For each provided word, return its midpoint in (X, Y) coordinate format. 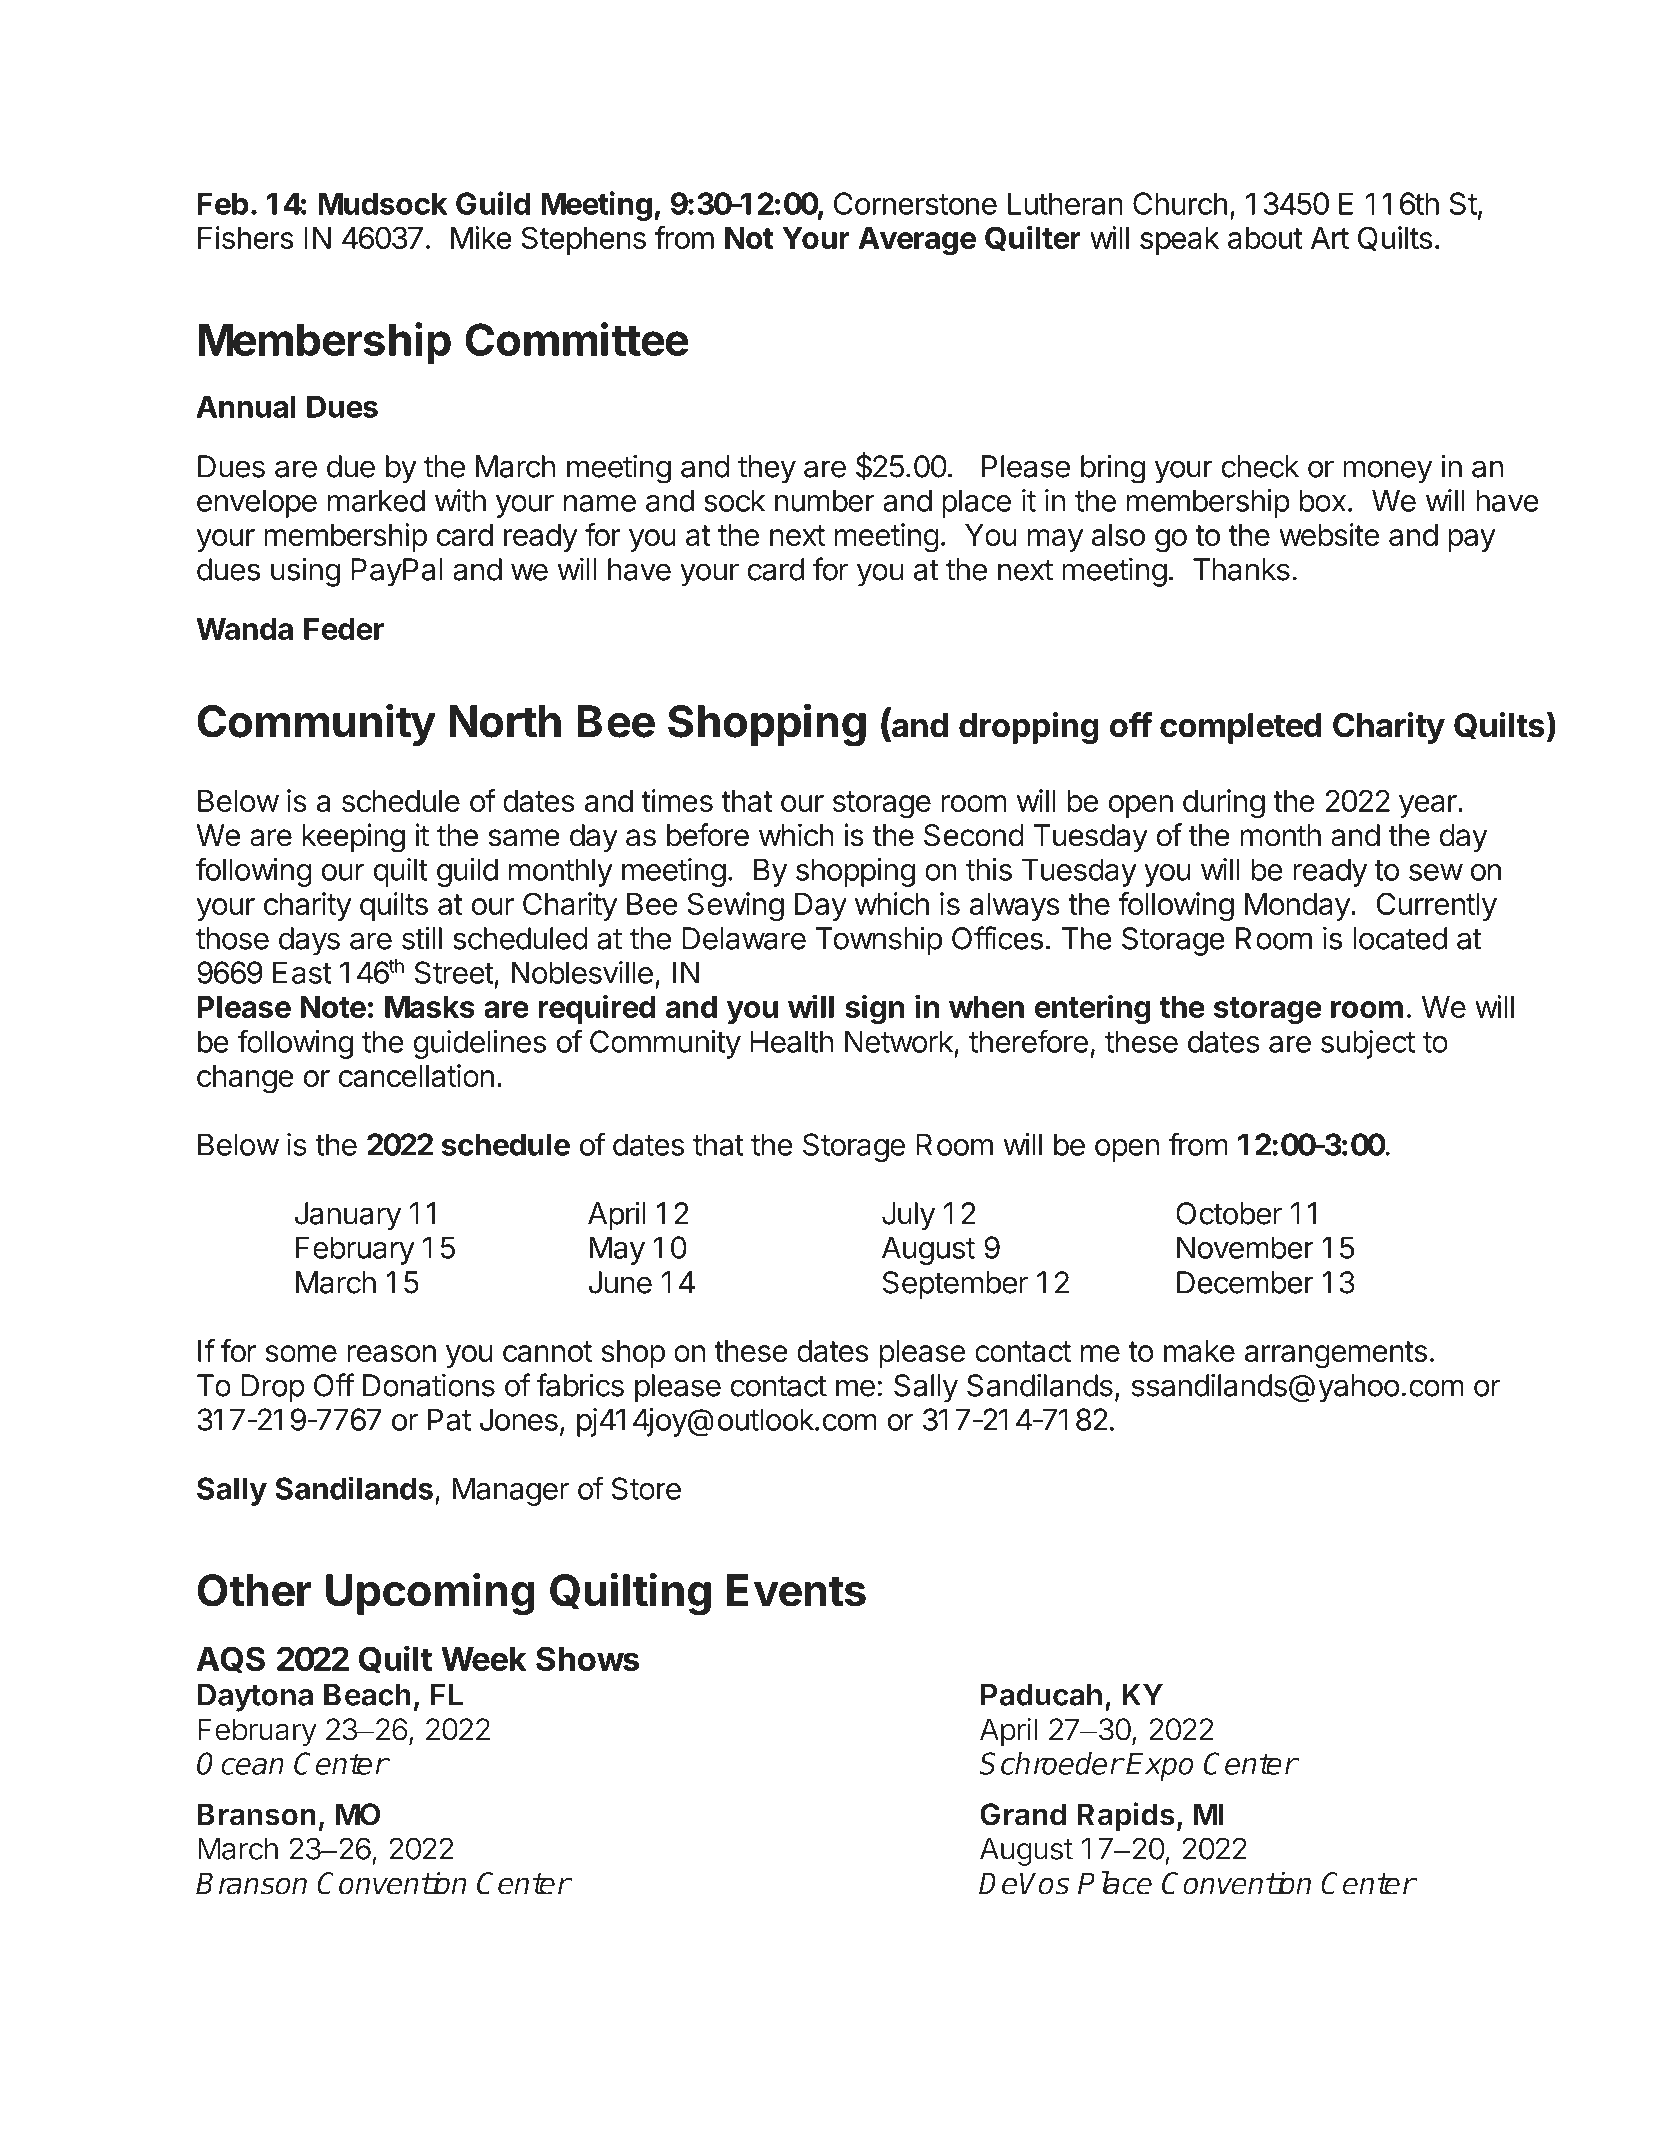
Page (1155, 1993)
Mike (481, 237)
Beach (367, 1694)
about (1265, 238)
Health (791, 1041)
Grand (1023, 1814)
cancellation (416, 1075)
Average (917, 241)
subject (1368, 1044)
